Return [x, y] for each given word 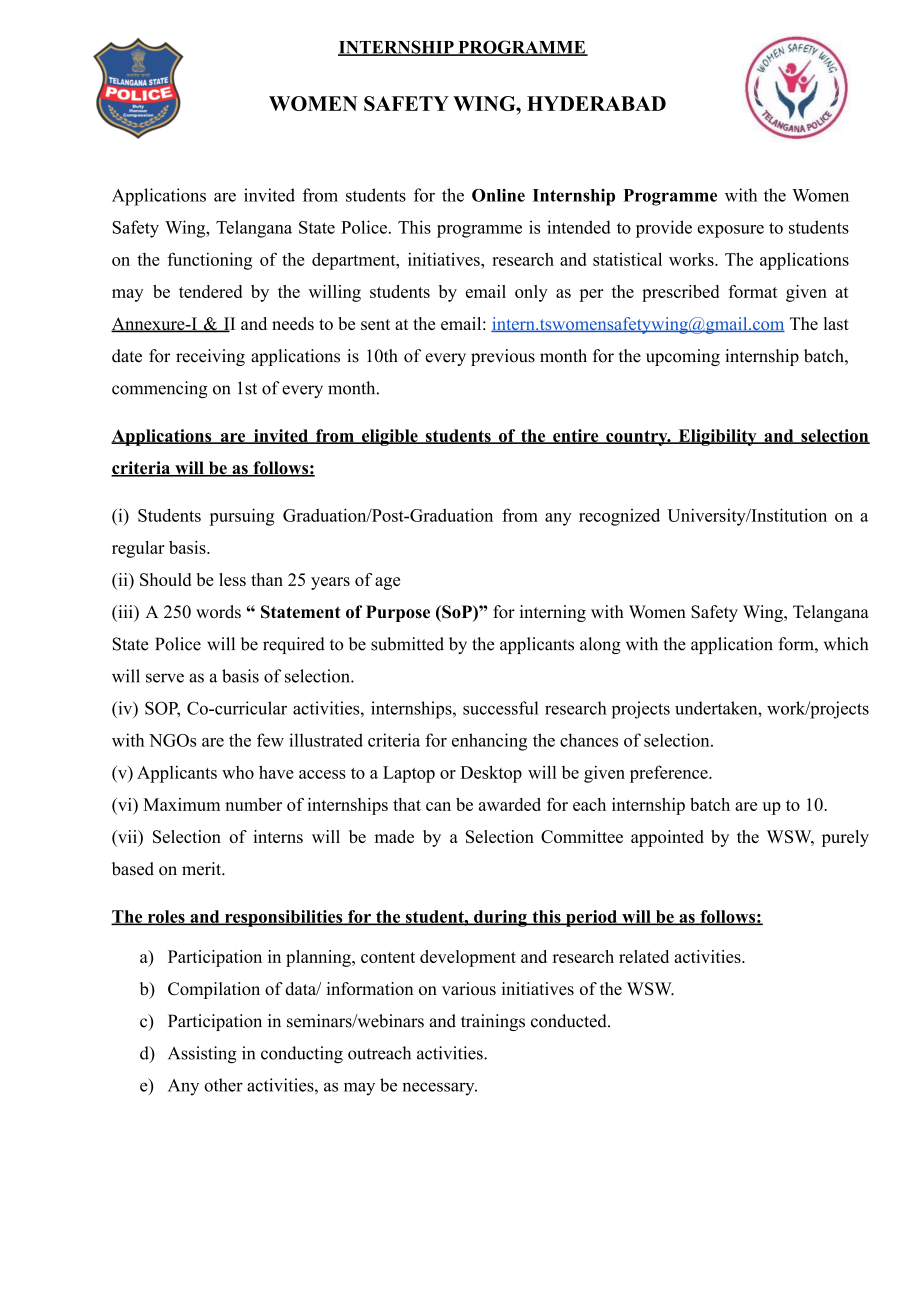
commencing [160, 389]
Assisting [202, 1055]
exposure [731, 231]
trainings [493, 1022]
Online [498, 195]
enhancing [489, 742]
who [238, 772]
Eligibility [717, 437]
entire [576, 436]
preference [670, 774]
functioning [209, 261]
